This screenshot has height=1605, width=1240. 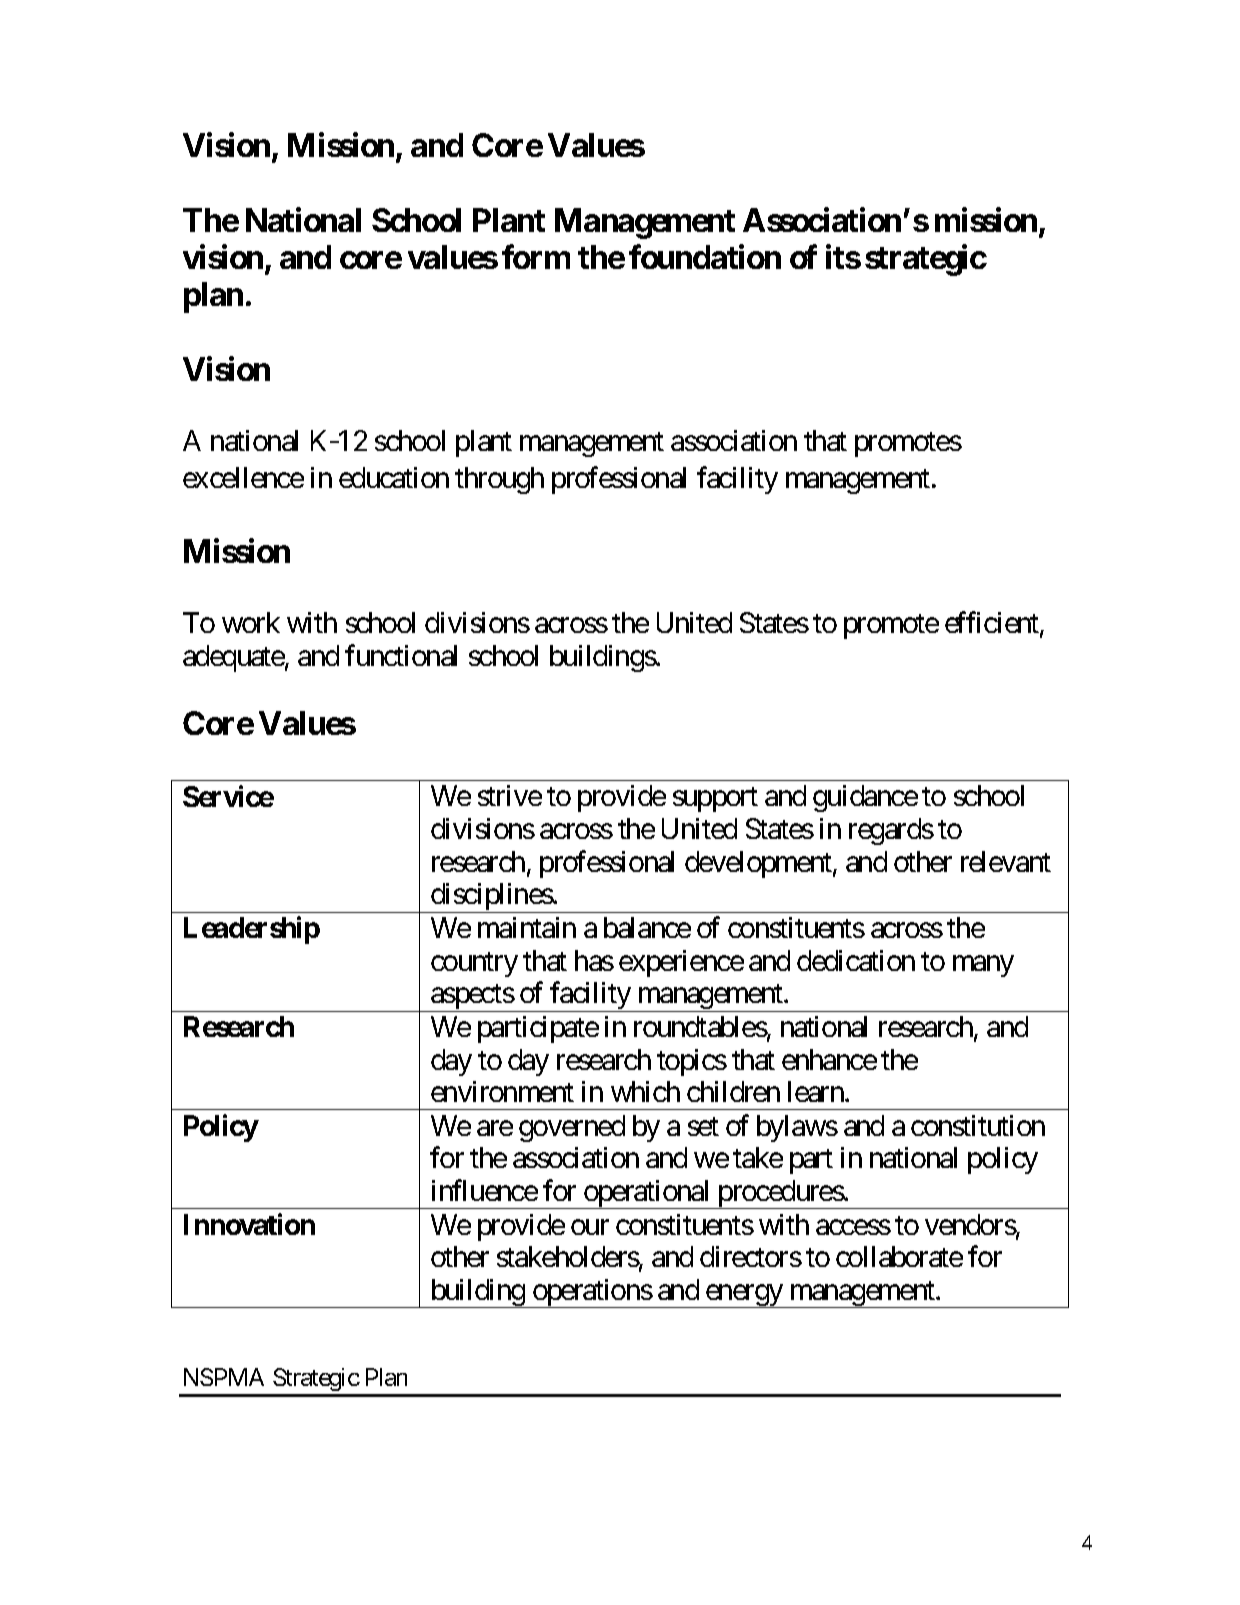 What do you see at coordinates (705, 257) in the screenshot?
I see `foundation` at bounding box center [705, 257].
